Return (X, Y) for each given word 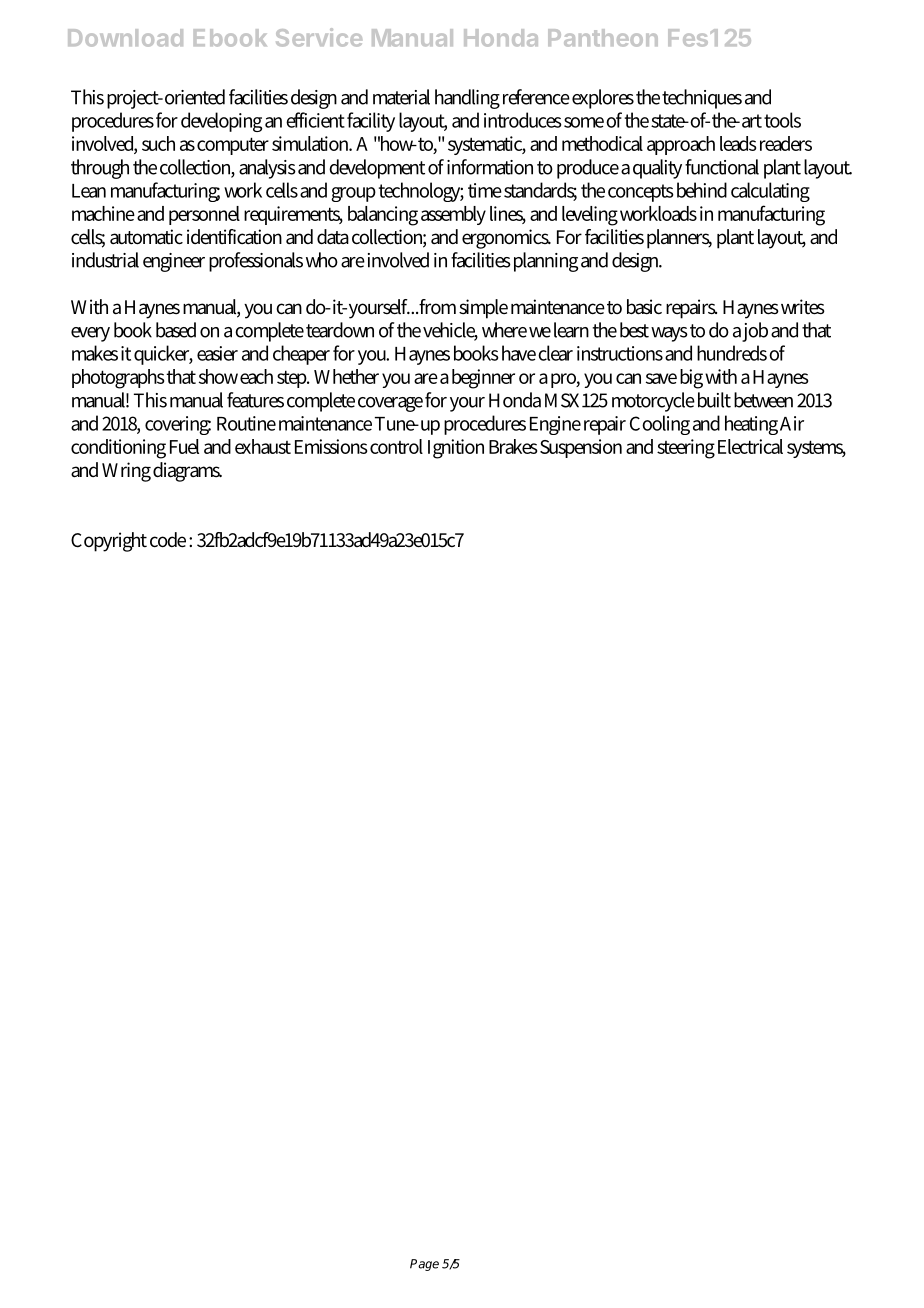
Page (424, 1265)
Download (125, 38)
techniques (702, 99)
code (168, 540)
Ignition (456, 449)
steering (686, 449)
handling (467, 99)
